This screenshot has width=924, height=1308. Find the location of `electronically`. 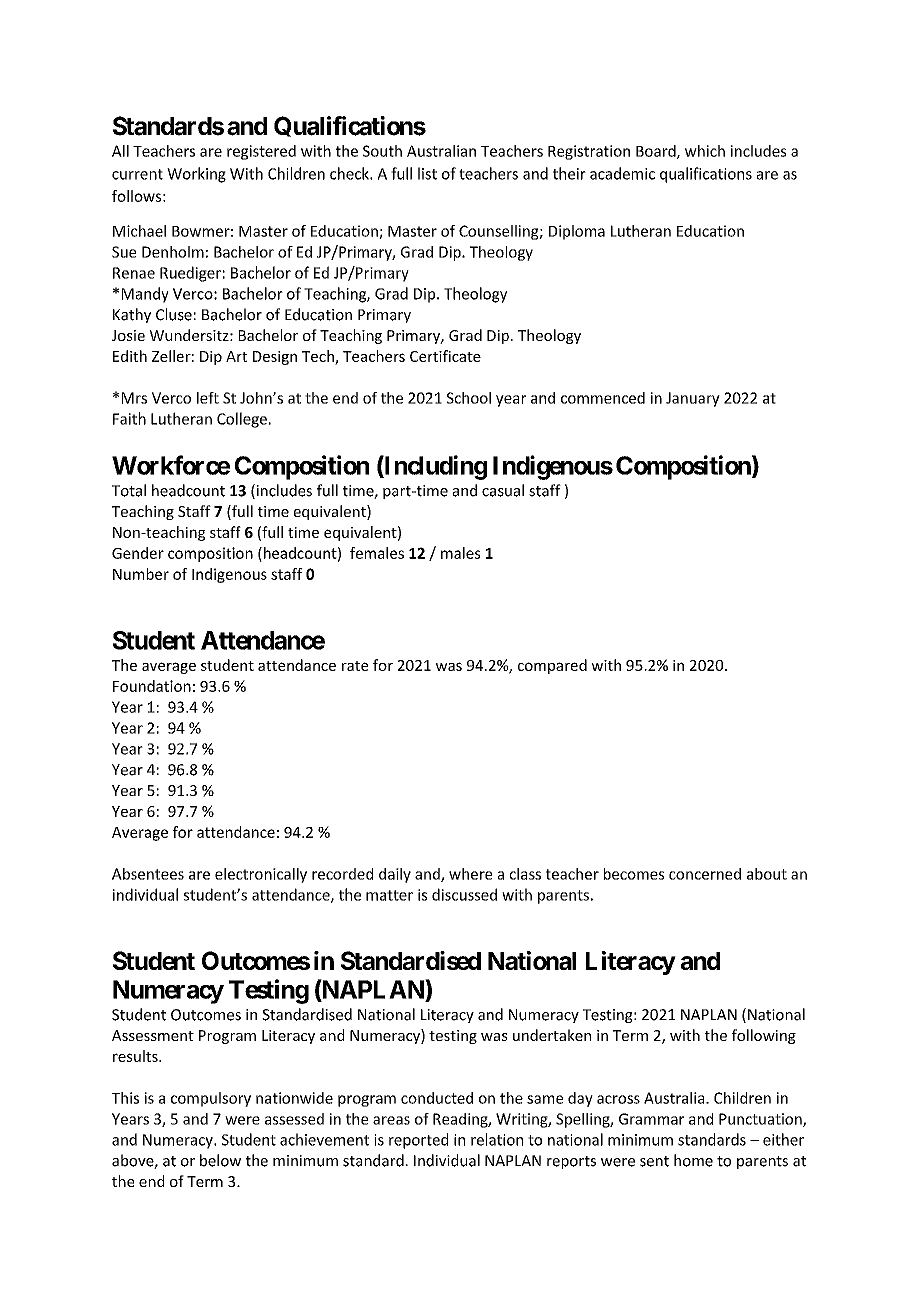

electronically is located at coordinates (261, 875).
